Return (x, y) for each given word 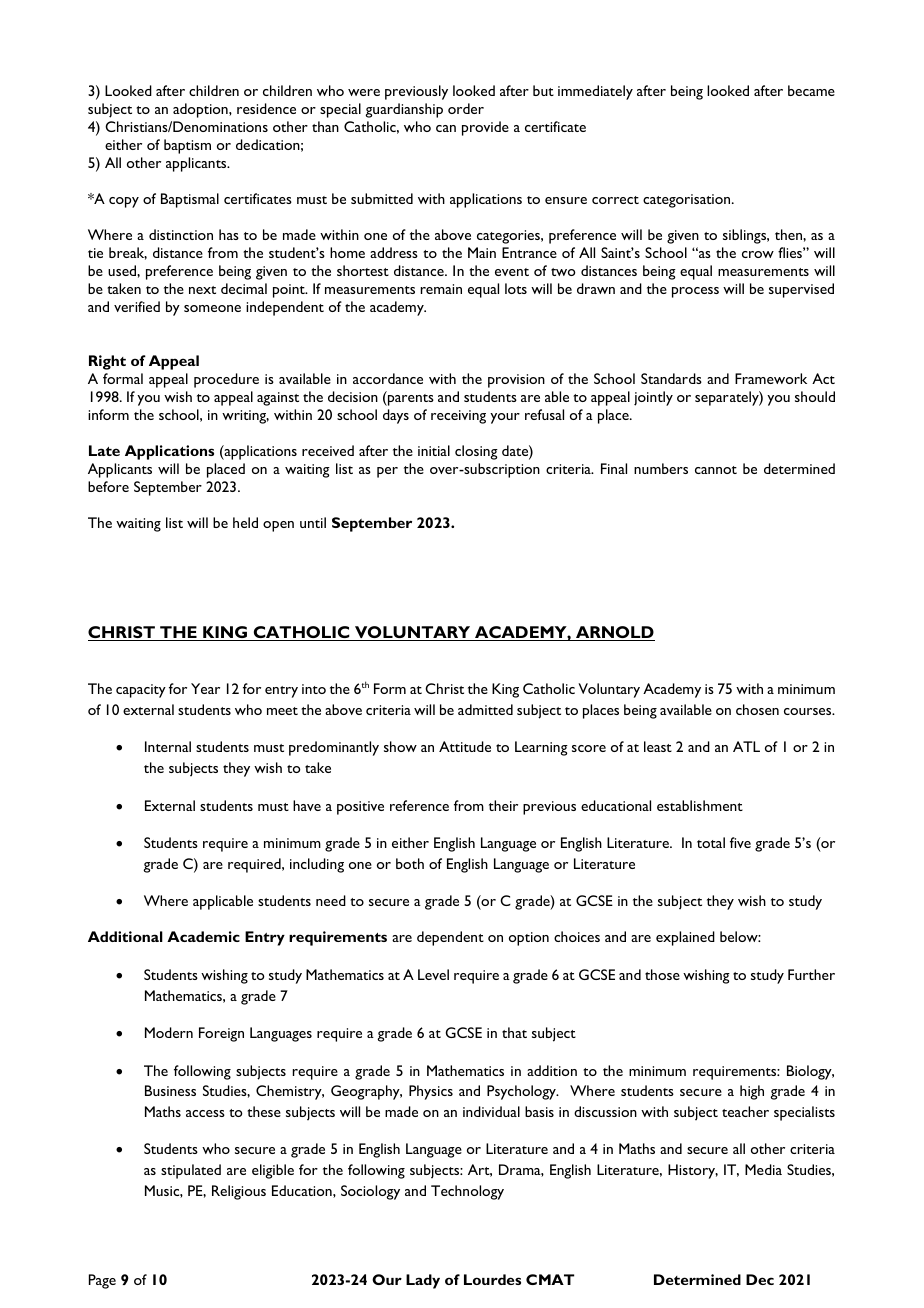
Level (433, 974)
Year (205, 688)
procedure (226, 380)
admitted (485, 709)
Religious (239, 1192)
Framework (771, 378)
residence (266, 108)
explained (685, 938)
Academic (203, 936)
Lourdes (492, 1279)
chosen (757, 709)
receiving (458, 417)
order (466, 108)
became (811, 90)
